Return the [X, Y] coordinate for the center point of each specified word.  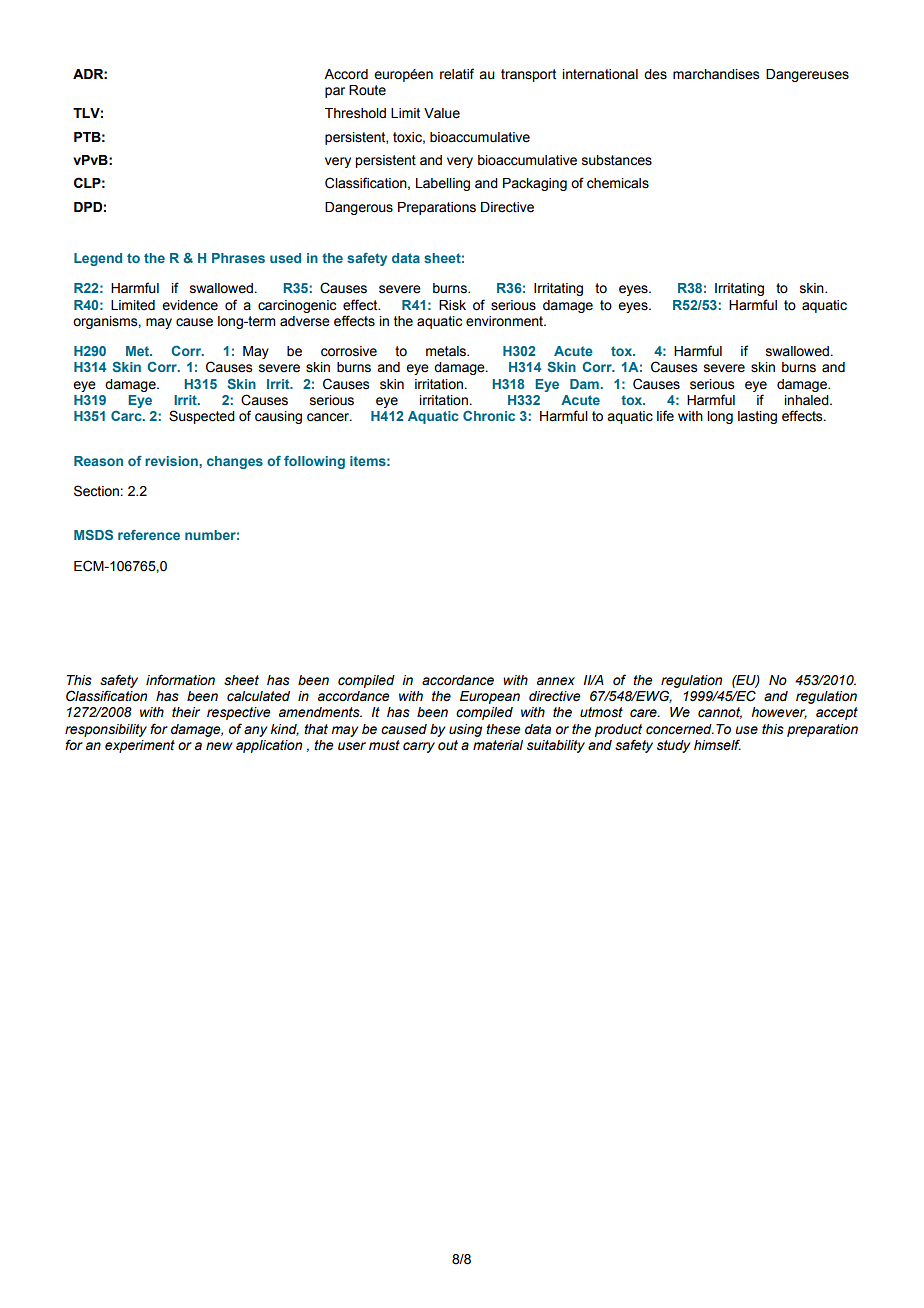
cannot [720, 713]
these [503, 729]
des [655, 74]
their [186, 712]
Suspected [202, 417]
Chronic [489, 416]
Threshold [355, 113]
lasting [757, 417]
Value [442, 113]
